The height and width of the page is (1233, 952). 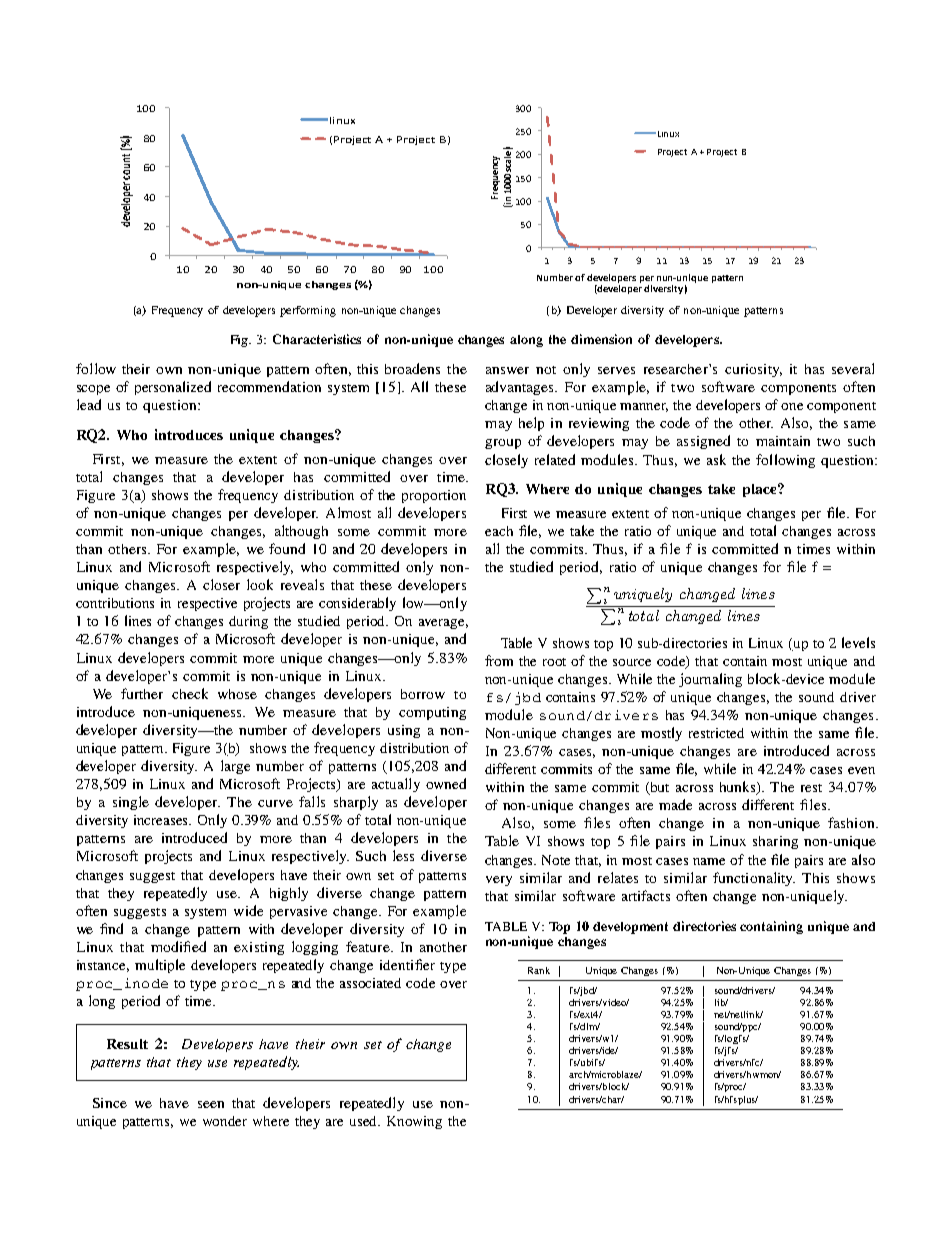 I want to click on seen, so click(x=211, y=1104).
